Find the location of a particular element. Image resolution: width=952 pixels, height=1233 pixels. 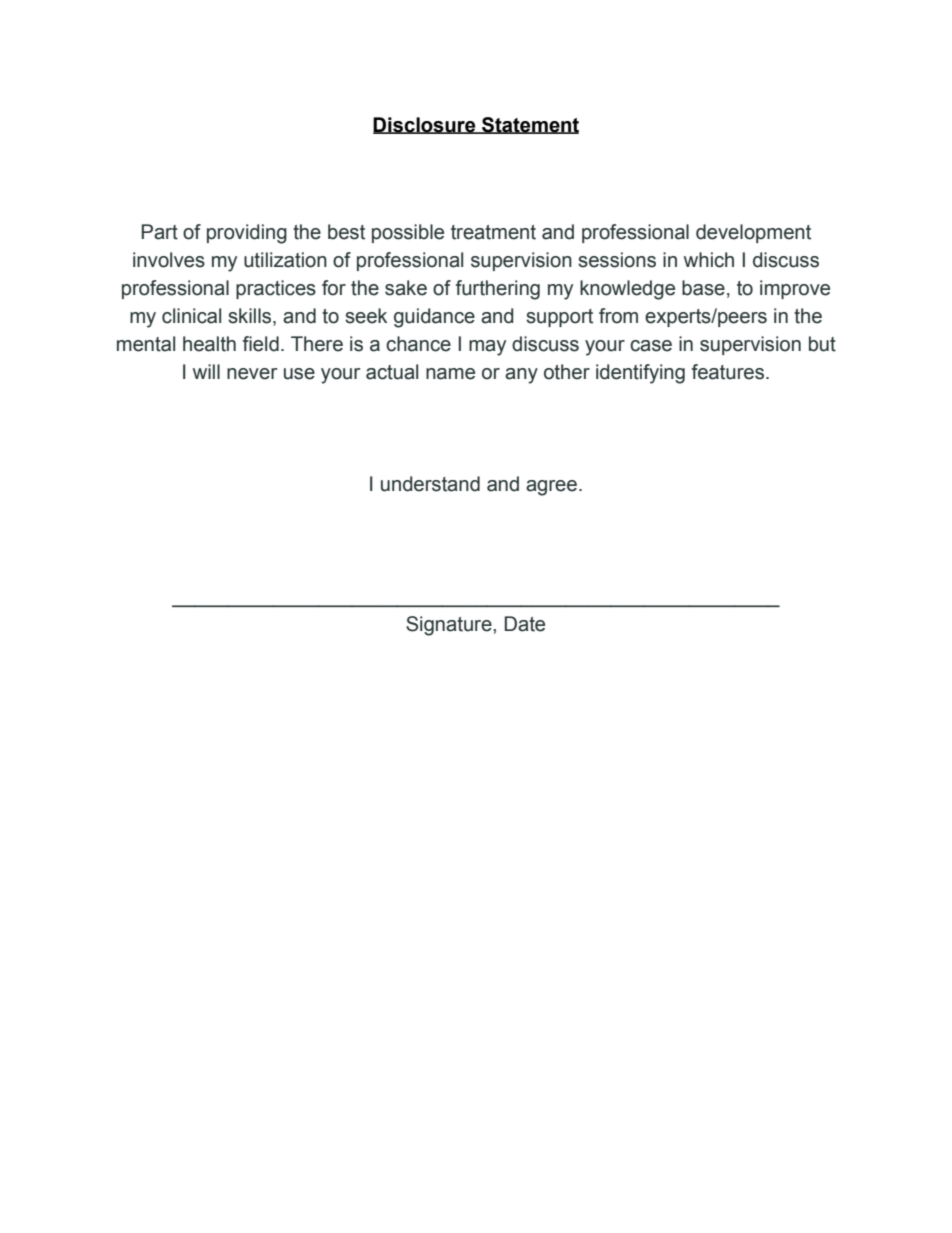

features is located at coordinates (728, 372).
